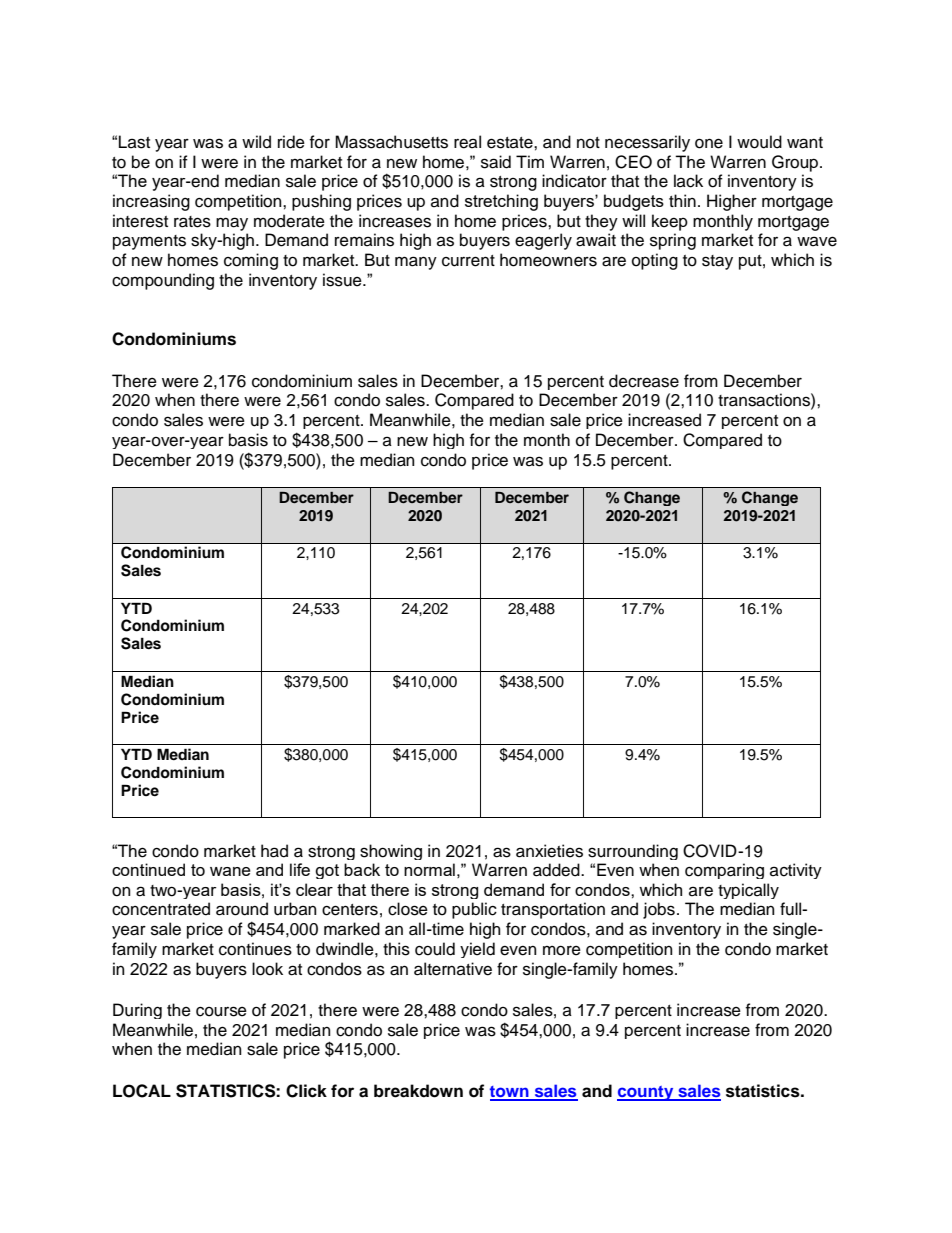 This screenshot has height=1233, width=952. I want to click on said, so click(496, 162).
